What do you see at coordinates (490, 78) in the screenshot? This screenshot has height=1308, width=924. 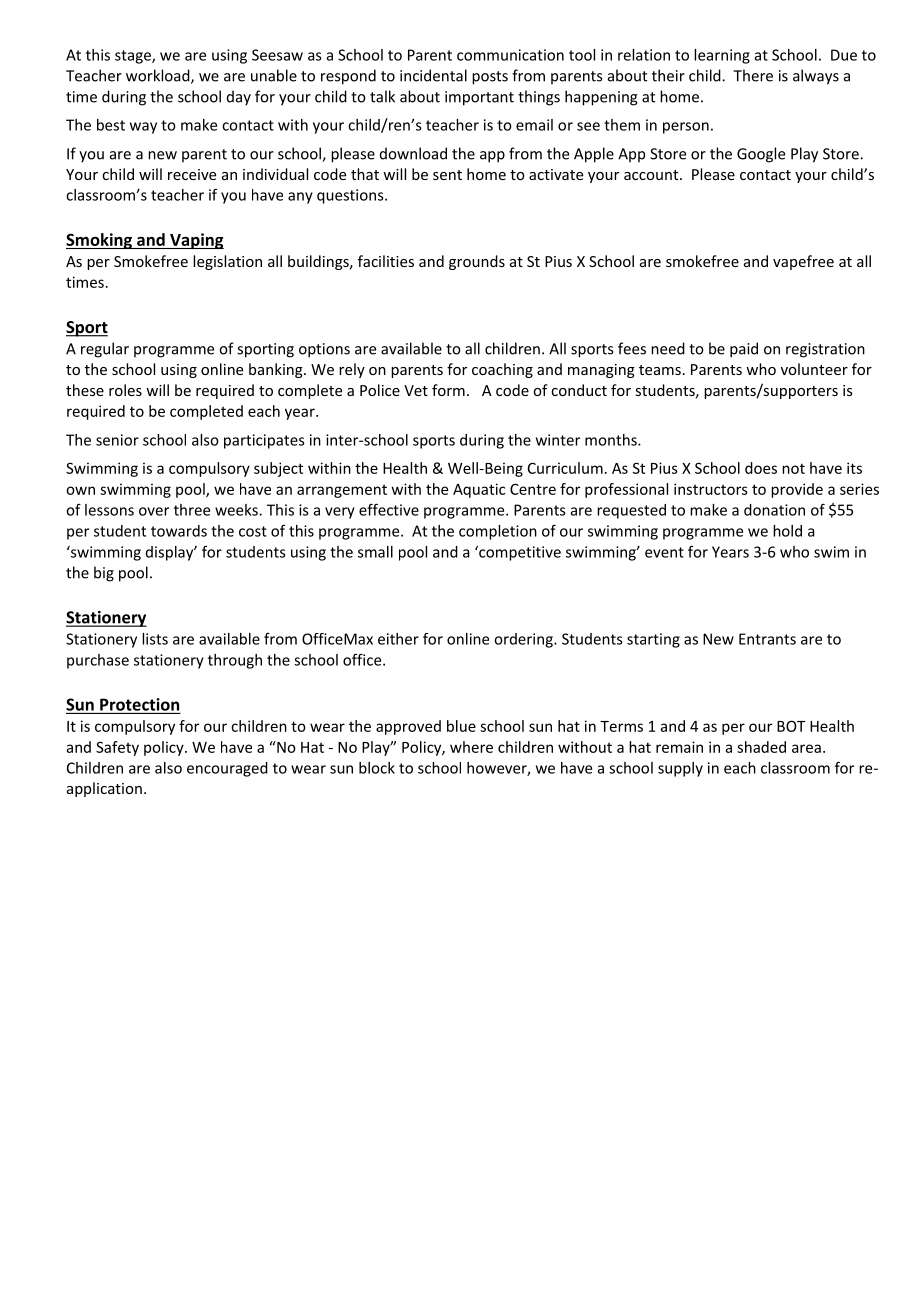 I see `posts` at bounding box center [490, 78].
